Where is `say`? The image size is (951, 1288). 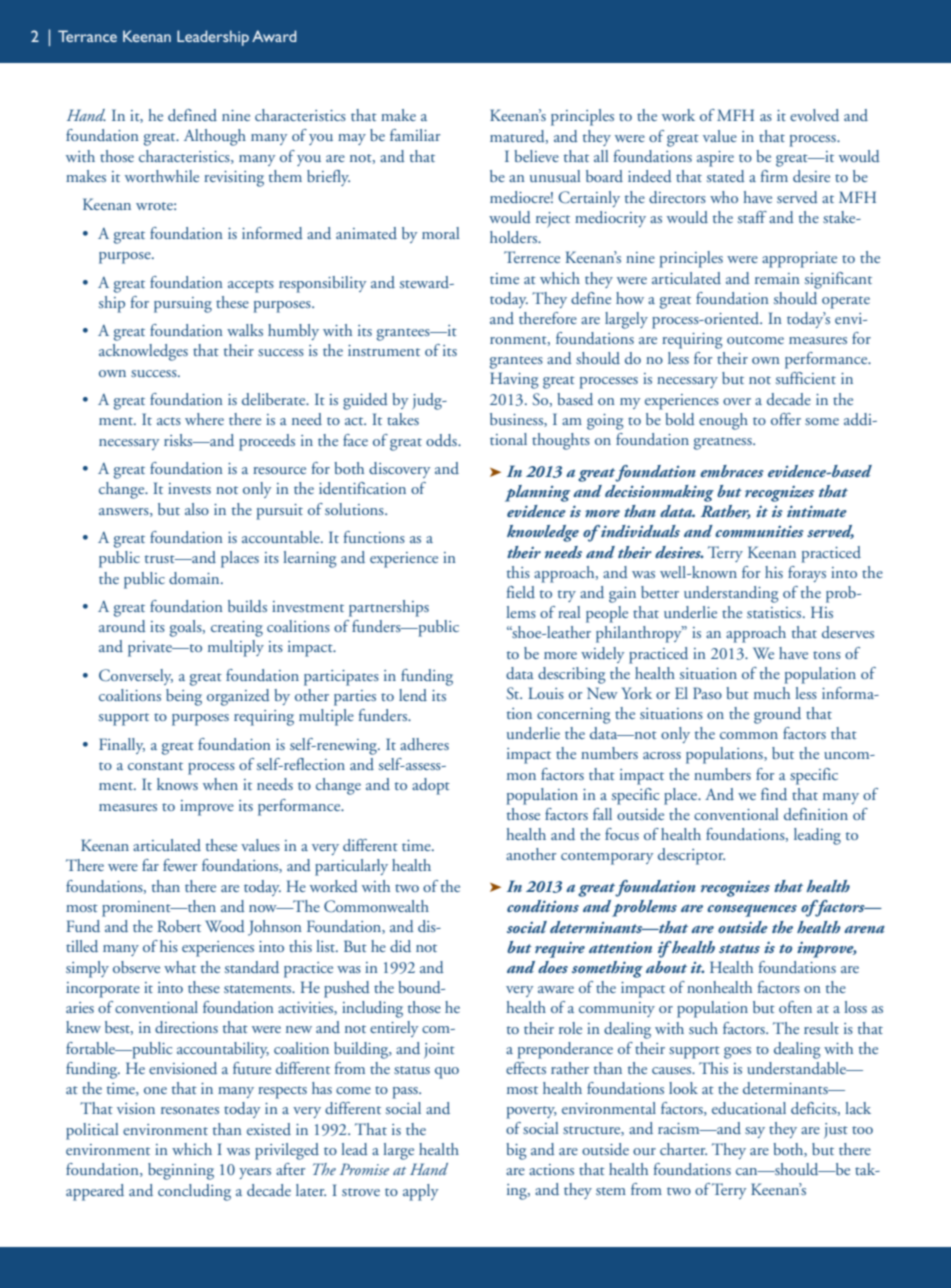
say is located at coordinates (755, 1132).
